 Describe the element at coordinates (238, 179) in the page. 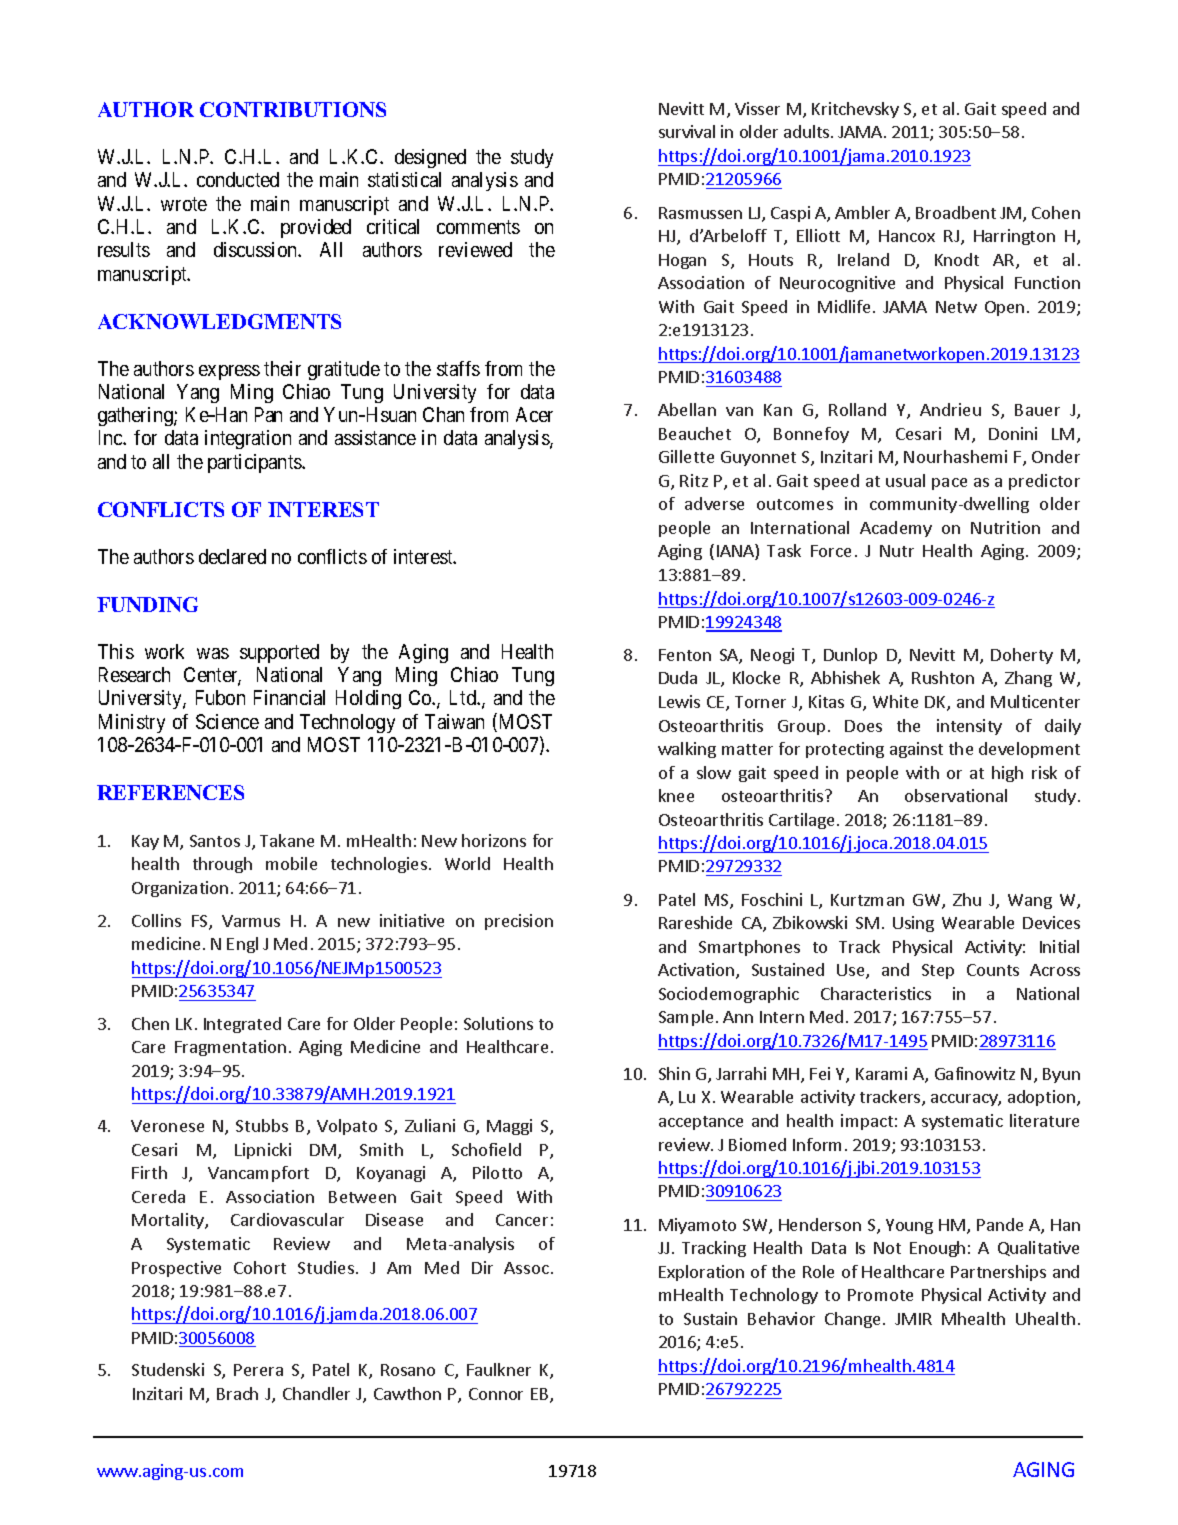

I see `conducted` at that location.
